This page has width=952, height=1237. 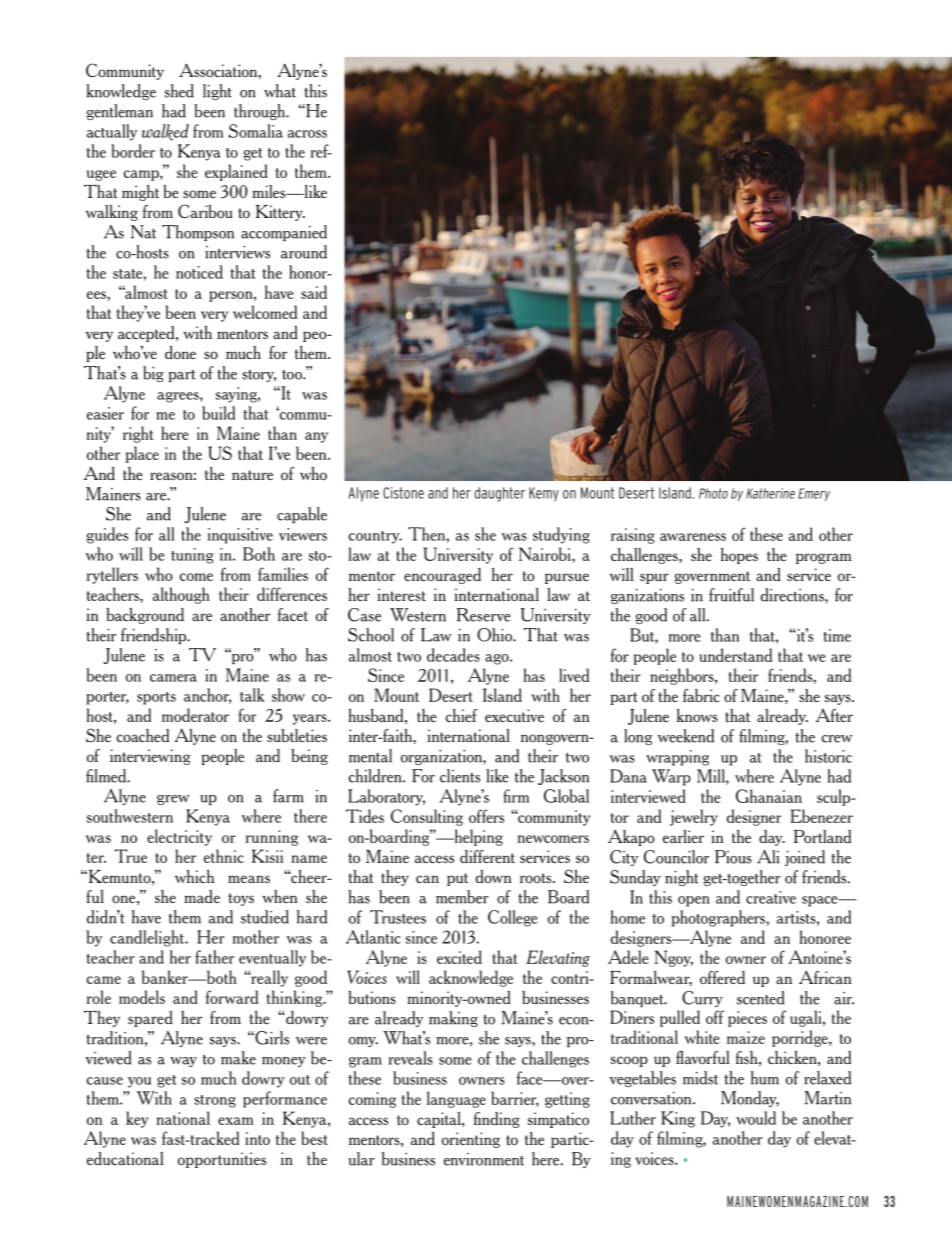 What do you see at coordinates (307, 134) in the page?
I see `across` at bounding box center [307, 134].
